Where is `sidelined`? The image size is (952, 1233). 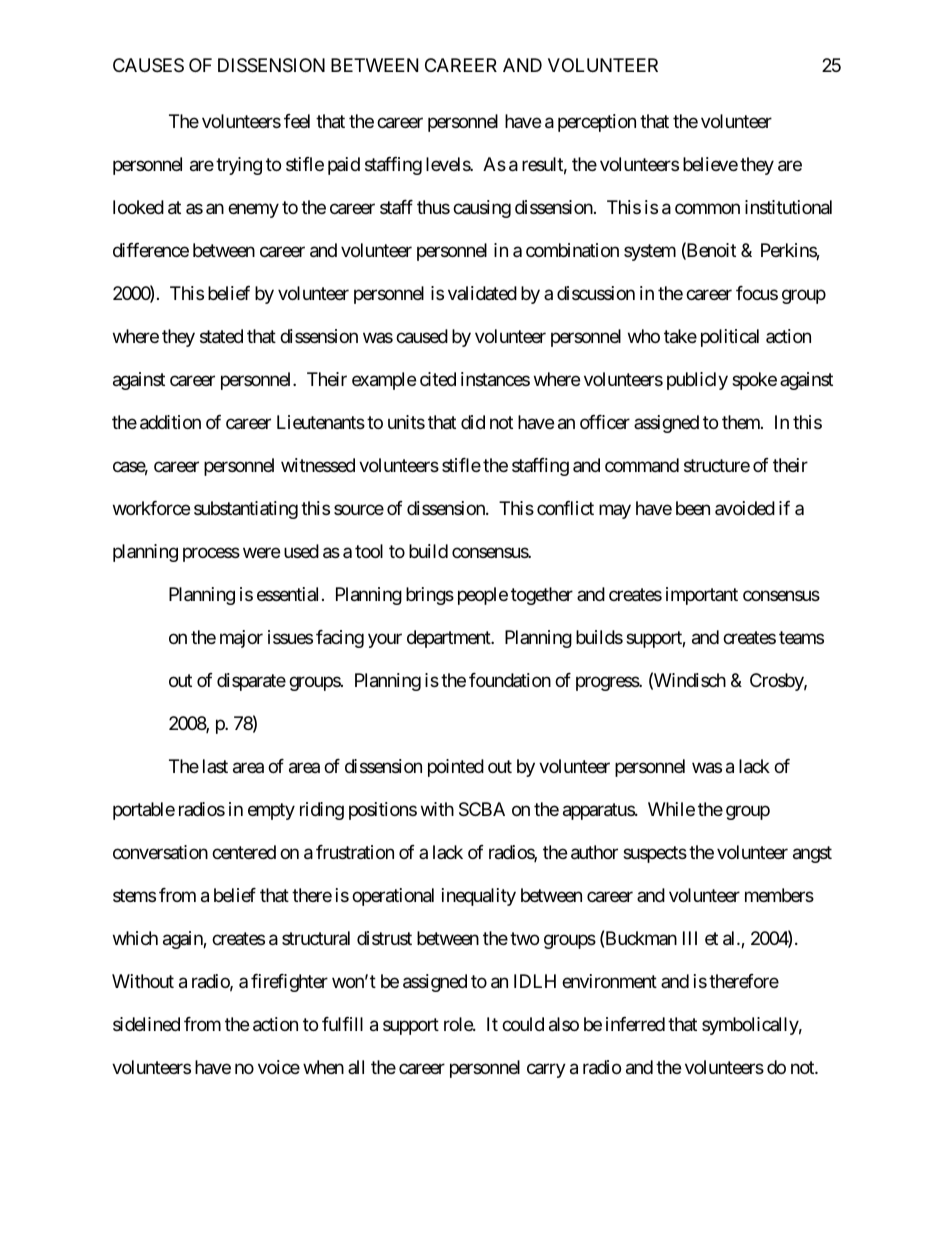 sidelined is located at coordinates (146, 1024).
